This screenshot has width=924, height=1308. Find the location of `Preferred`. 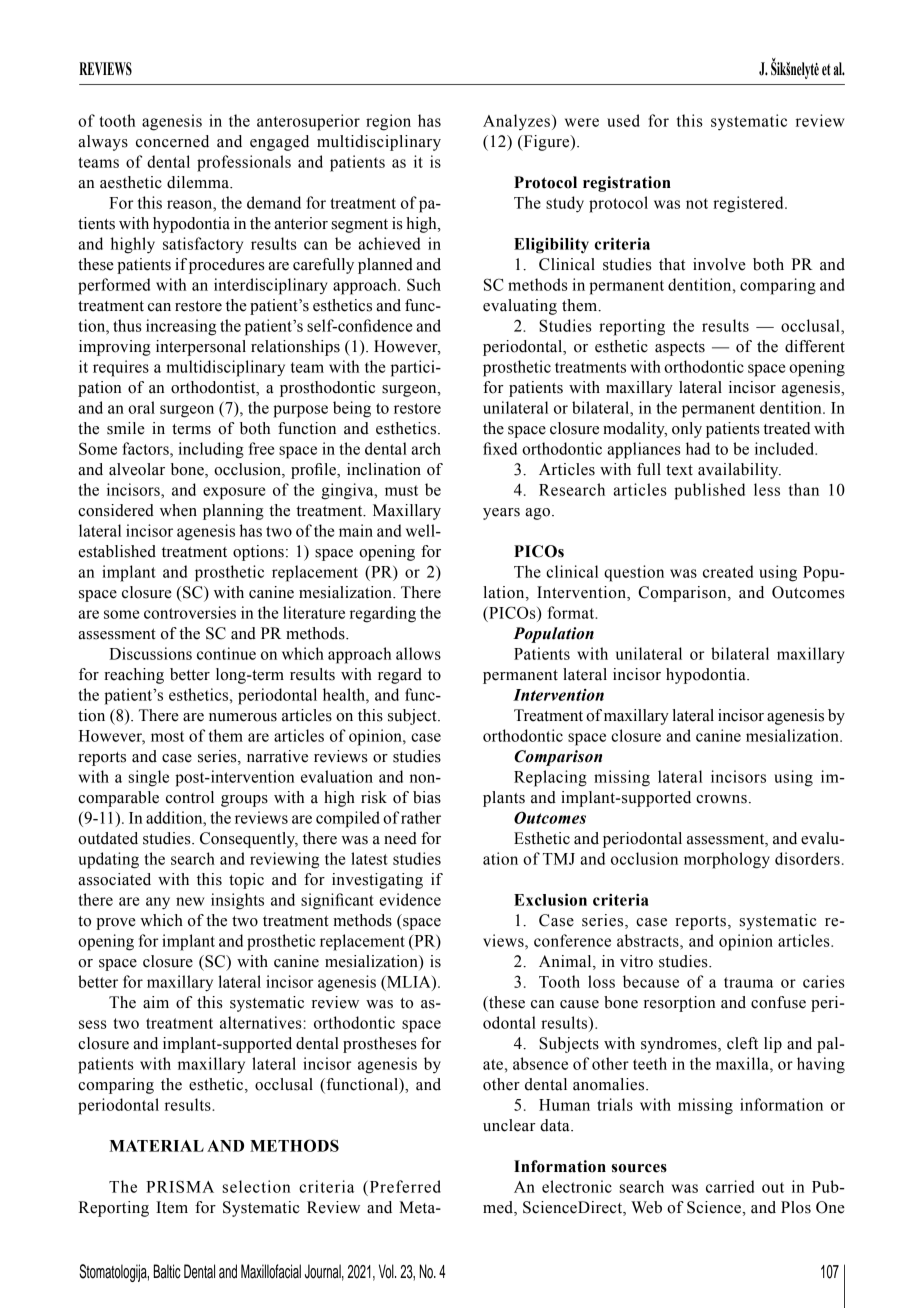

Preferred is located at coordinates (404, 1186).
